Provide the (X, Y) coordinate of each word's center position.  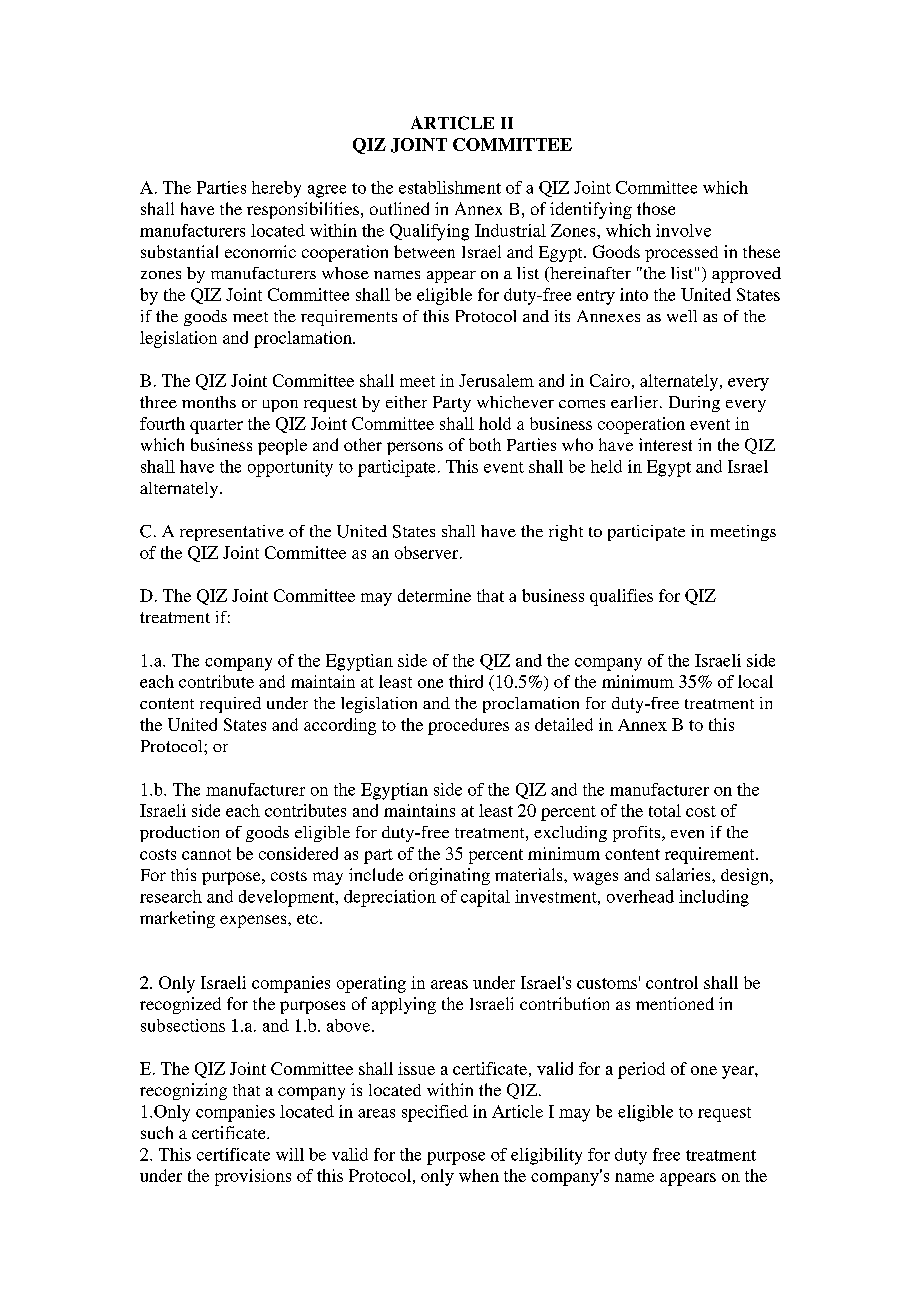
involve (683, 230)
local (755, 681)
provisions (253, 1177)
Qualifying (429, 232)
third (466, 681)
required (230, 705)
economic (260, 251)
